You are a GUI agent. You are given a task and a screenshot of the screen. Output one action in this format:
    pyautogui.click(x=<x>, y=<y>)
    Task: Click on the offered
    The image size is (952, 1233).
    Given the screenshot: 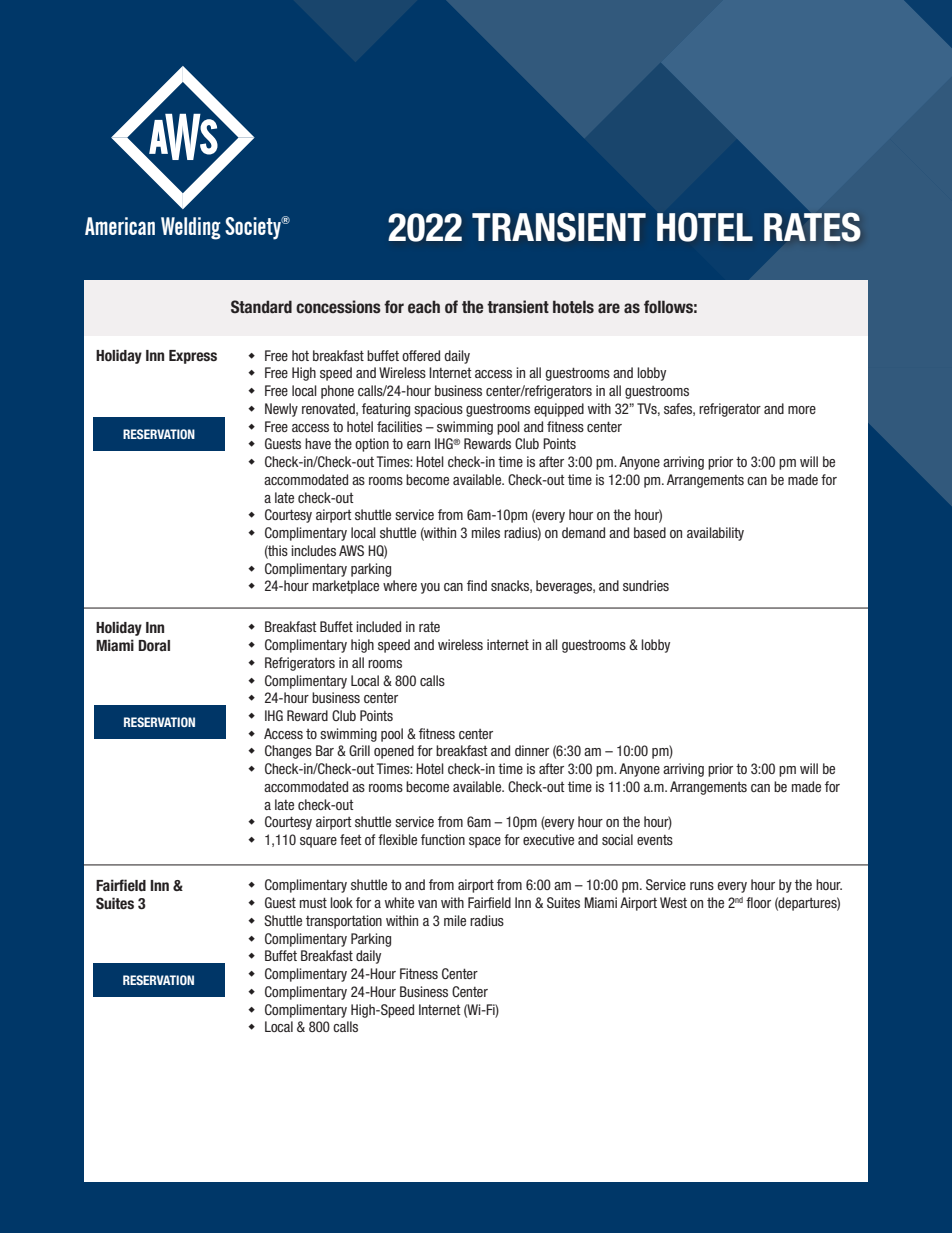 What is the action you would take?
    pyautogui.click(x=421, y=355)
